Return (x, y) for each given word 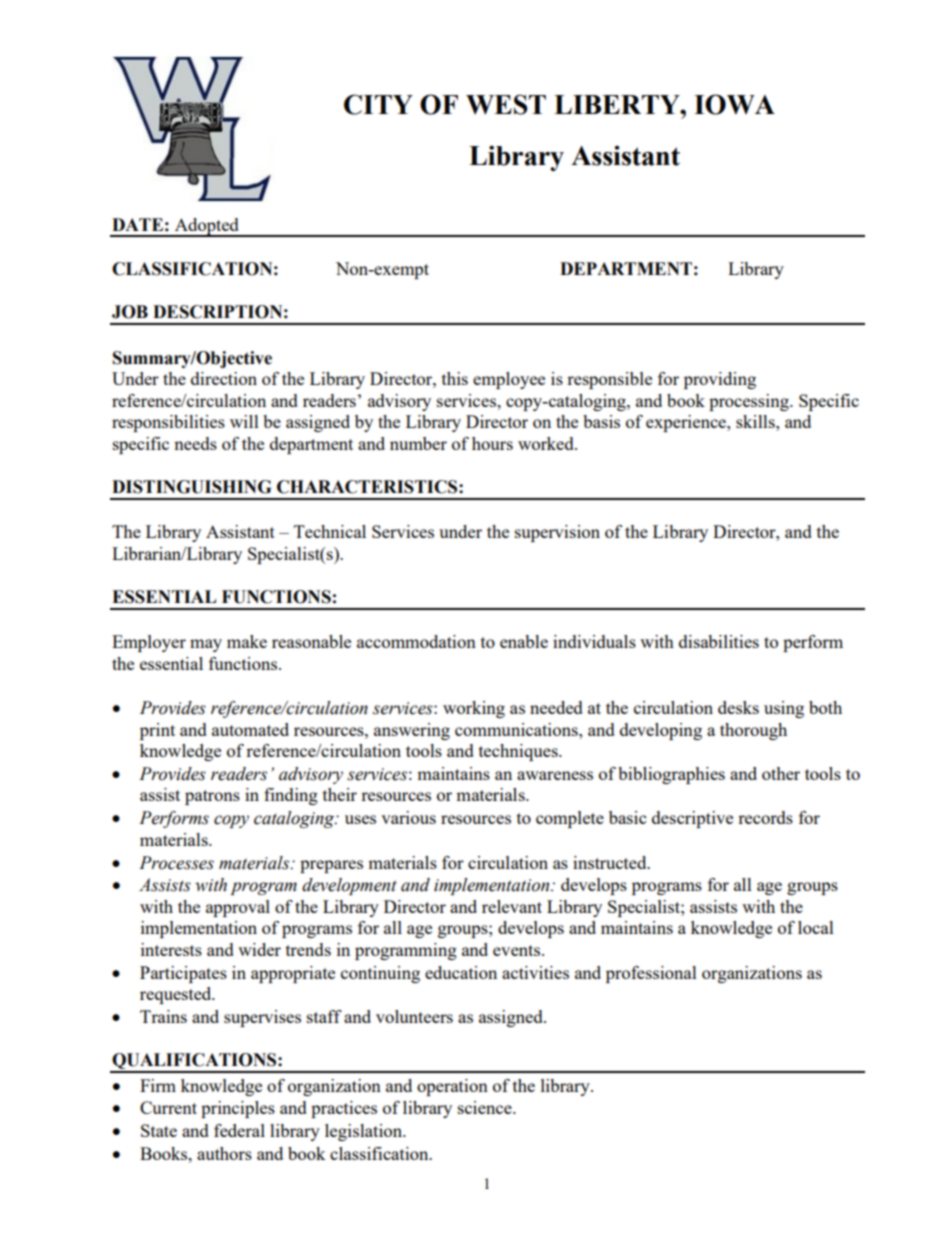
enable (524, 641)
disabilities (719, 641)
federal (239, 1130)
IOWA (734, 104)
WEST (506, 104)
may (206, 645)
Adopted (206, 227)
